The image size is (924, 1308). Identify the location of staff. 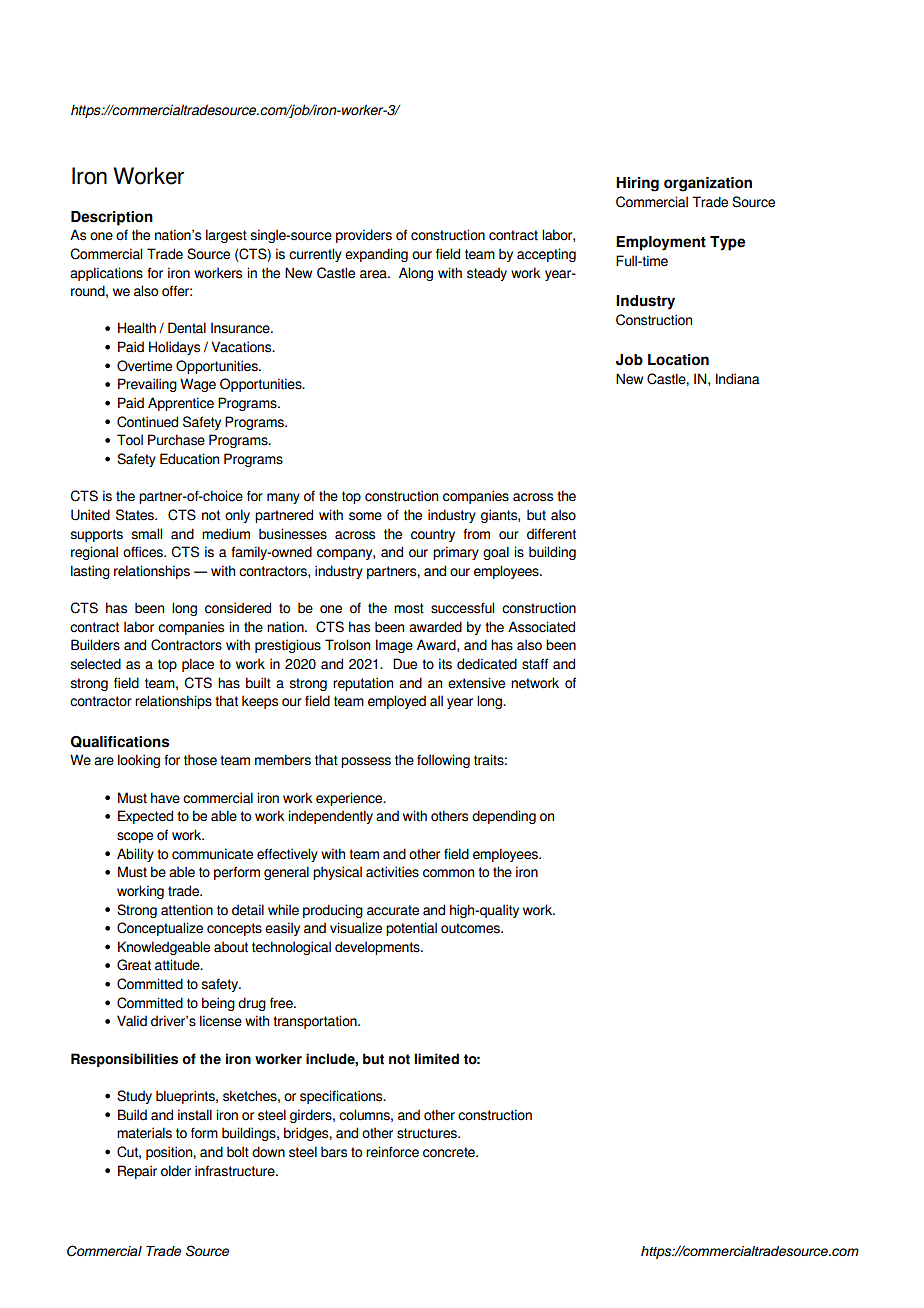
(535, 664).
